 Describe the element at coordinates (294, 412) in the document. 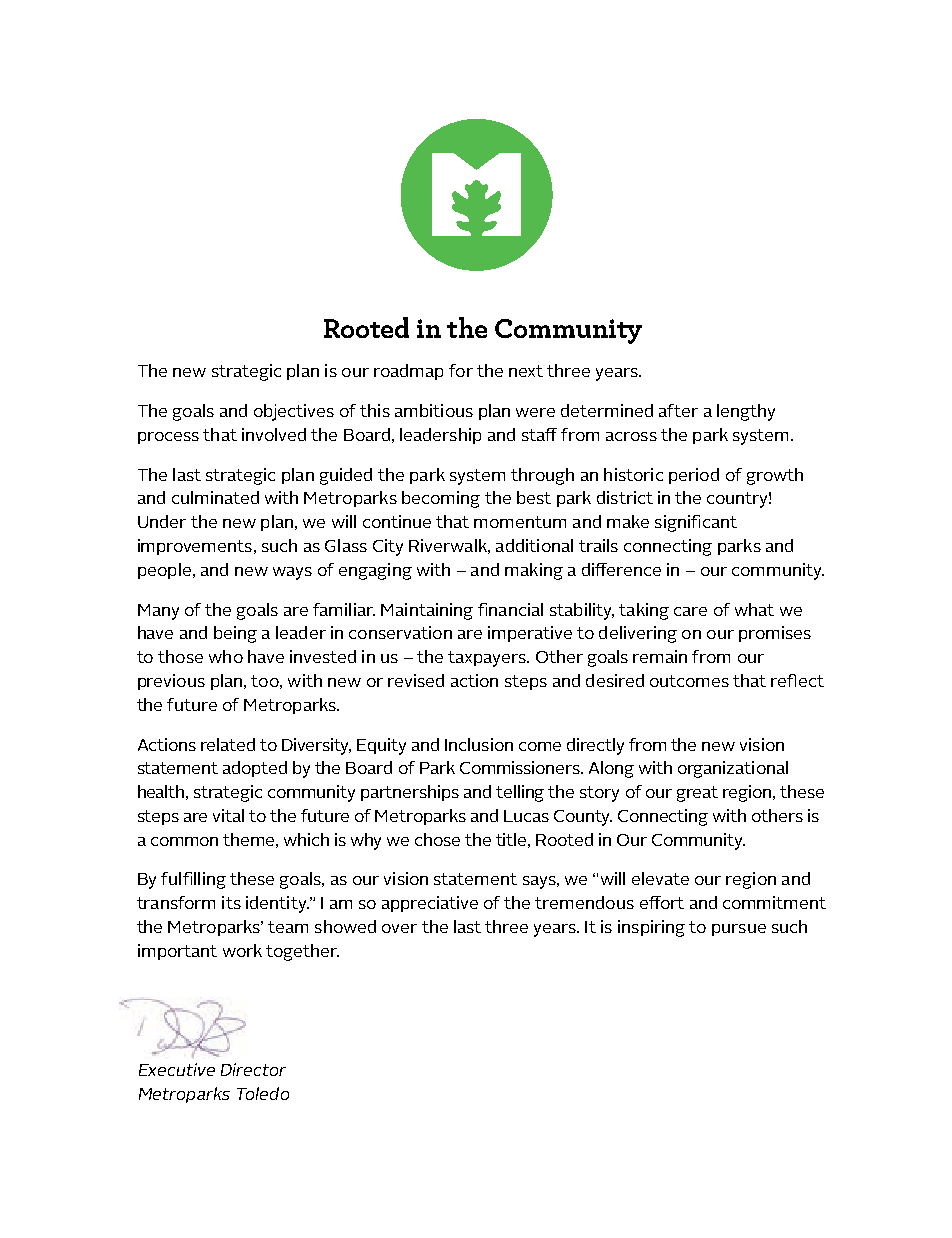

I see `objectives` at that location.
